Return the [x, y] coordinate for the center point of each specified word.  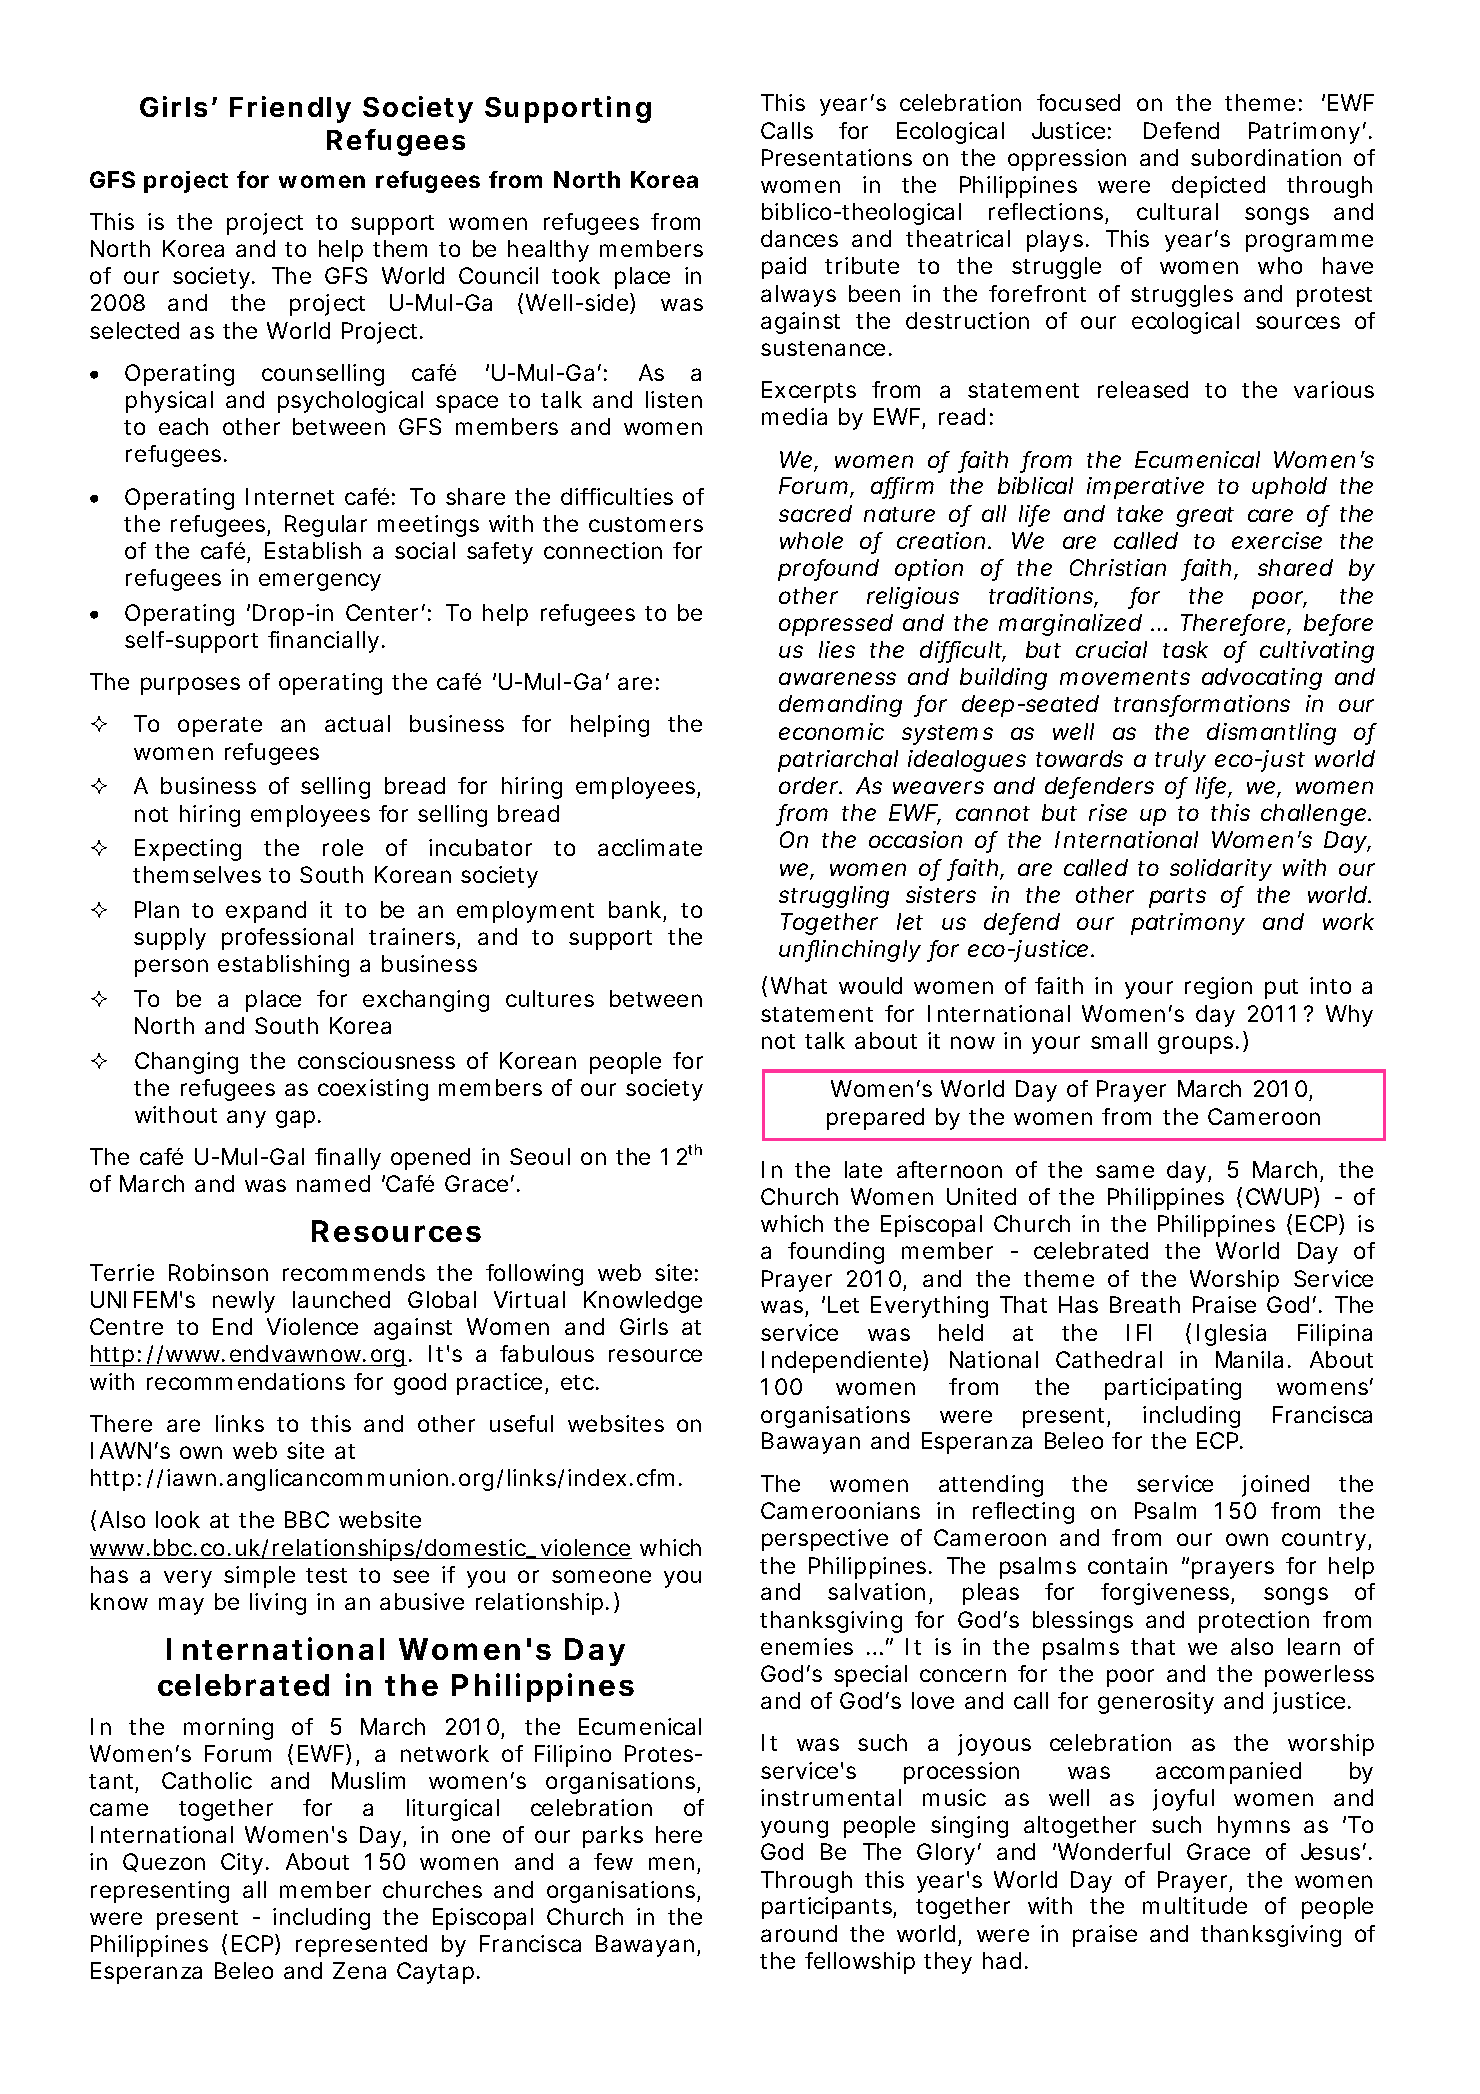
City [242, 1864]
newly [244, 1302]
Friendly [290, 109]
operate [220, 727]
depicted [1218, 187]
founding [836, 1253]
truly [1180, 761]
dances [799, 238]
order [810, 785]
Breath [1145, 1304]
